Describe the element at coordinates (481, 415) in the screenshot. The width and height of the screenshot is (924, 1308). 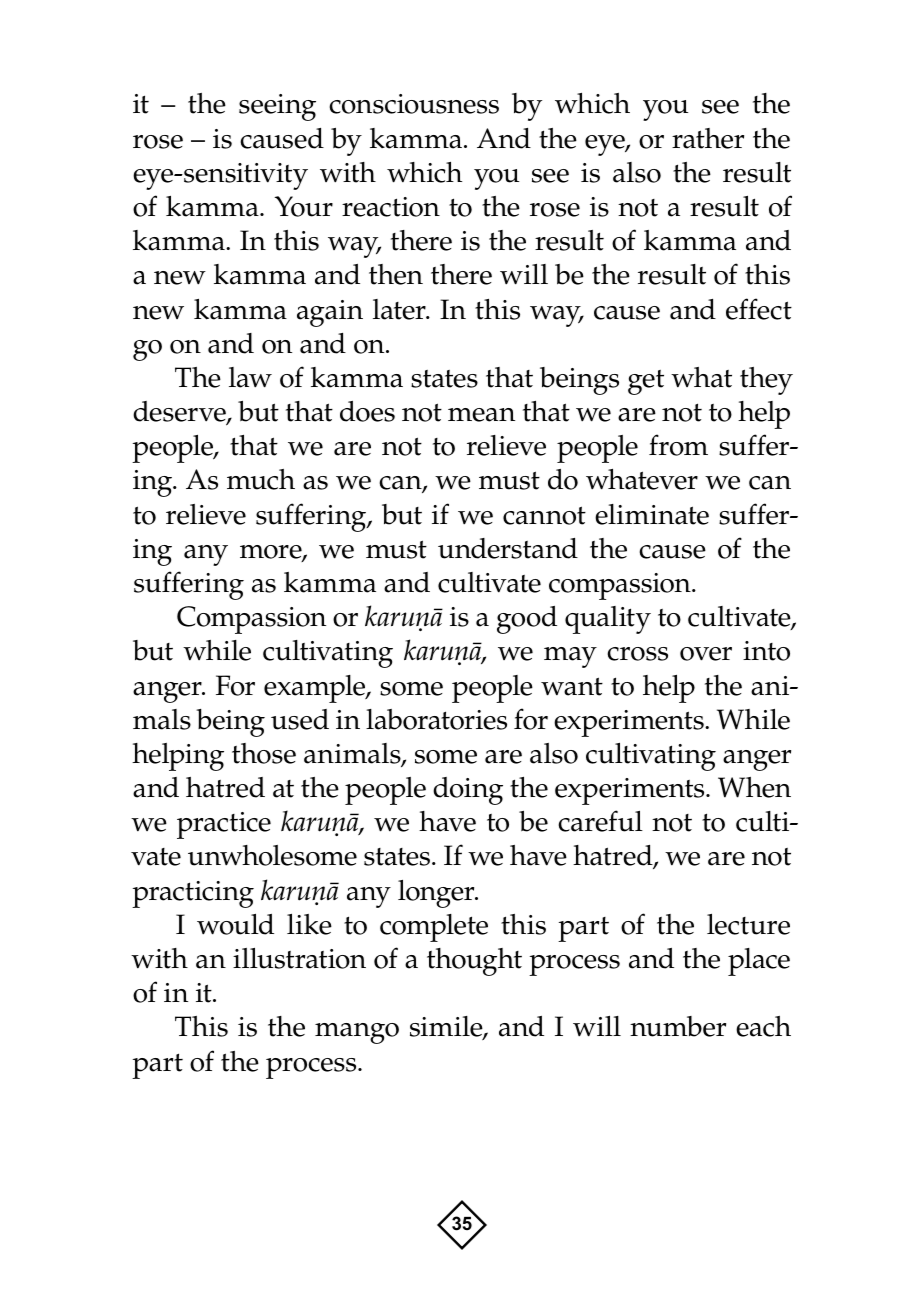
I see `mean` at that location.
